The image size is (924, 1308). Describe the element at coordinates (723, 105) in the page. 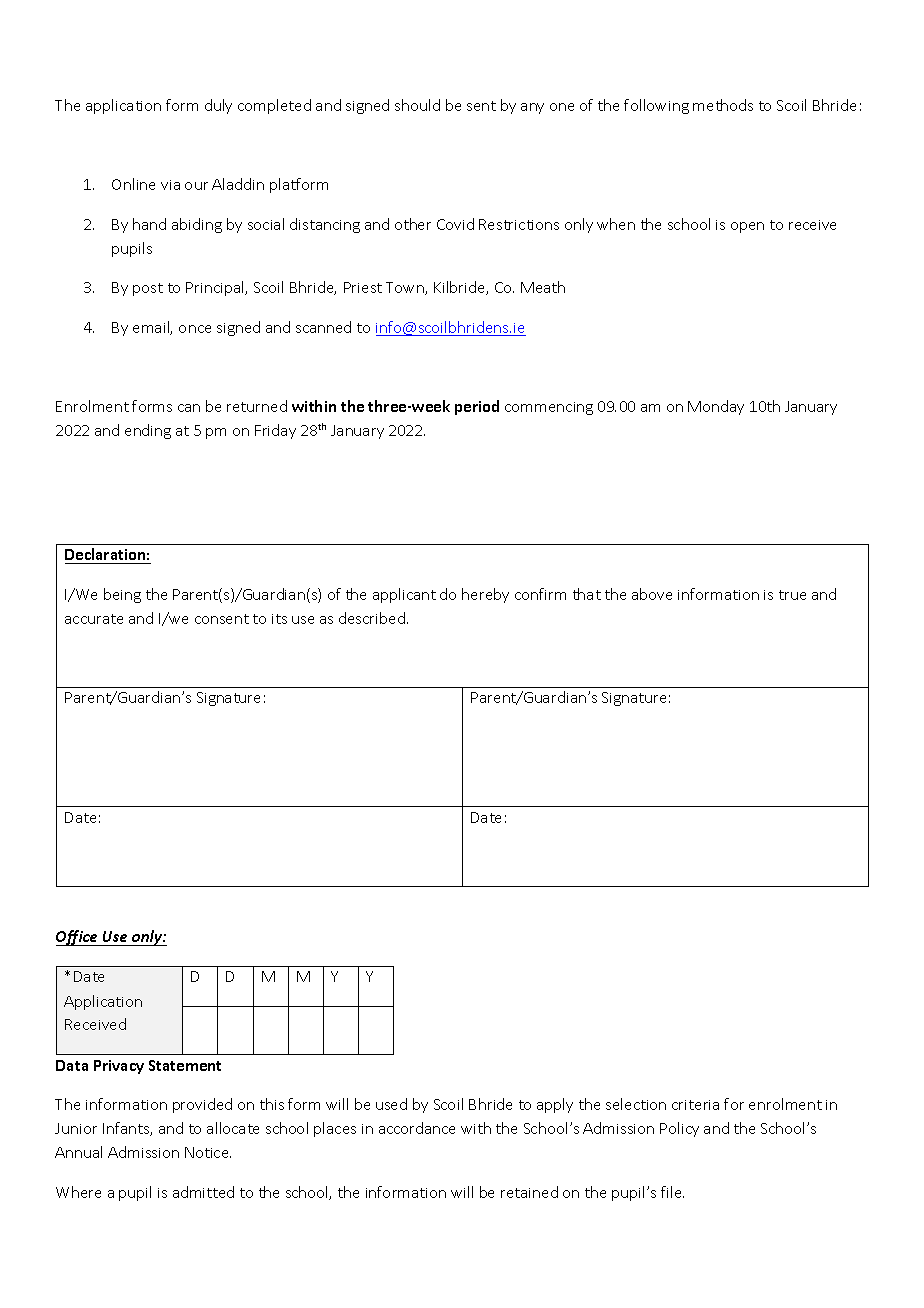

I see `methods` at that location.
